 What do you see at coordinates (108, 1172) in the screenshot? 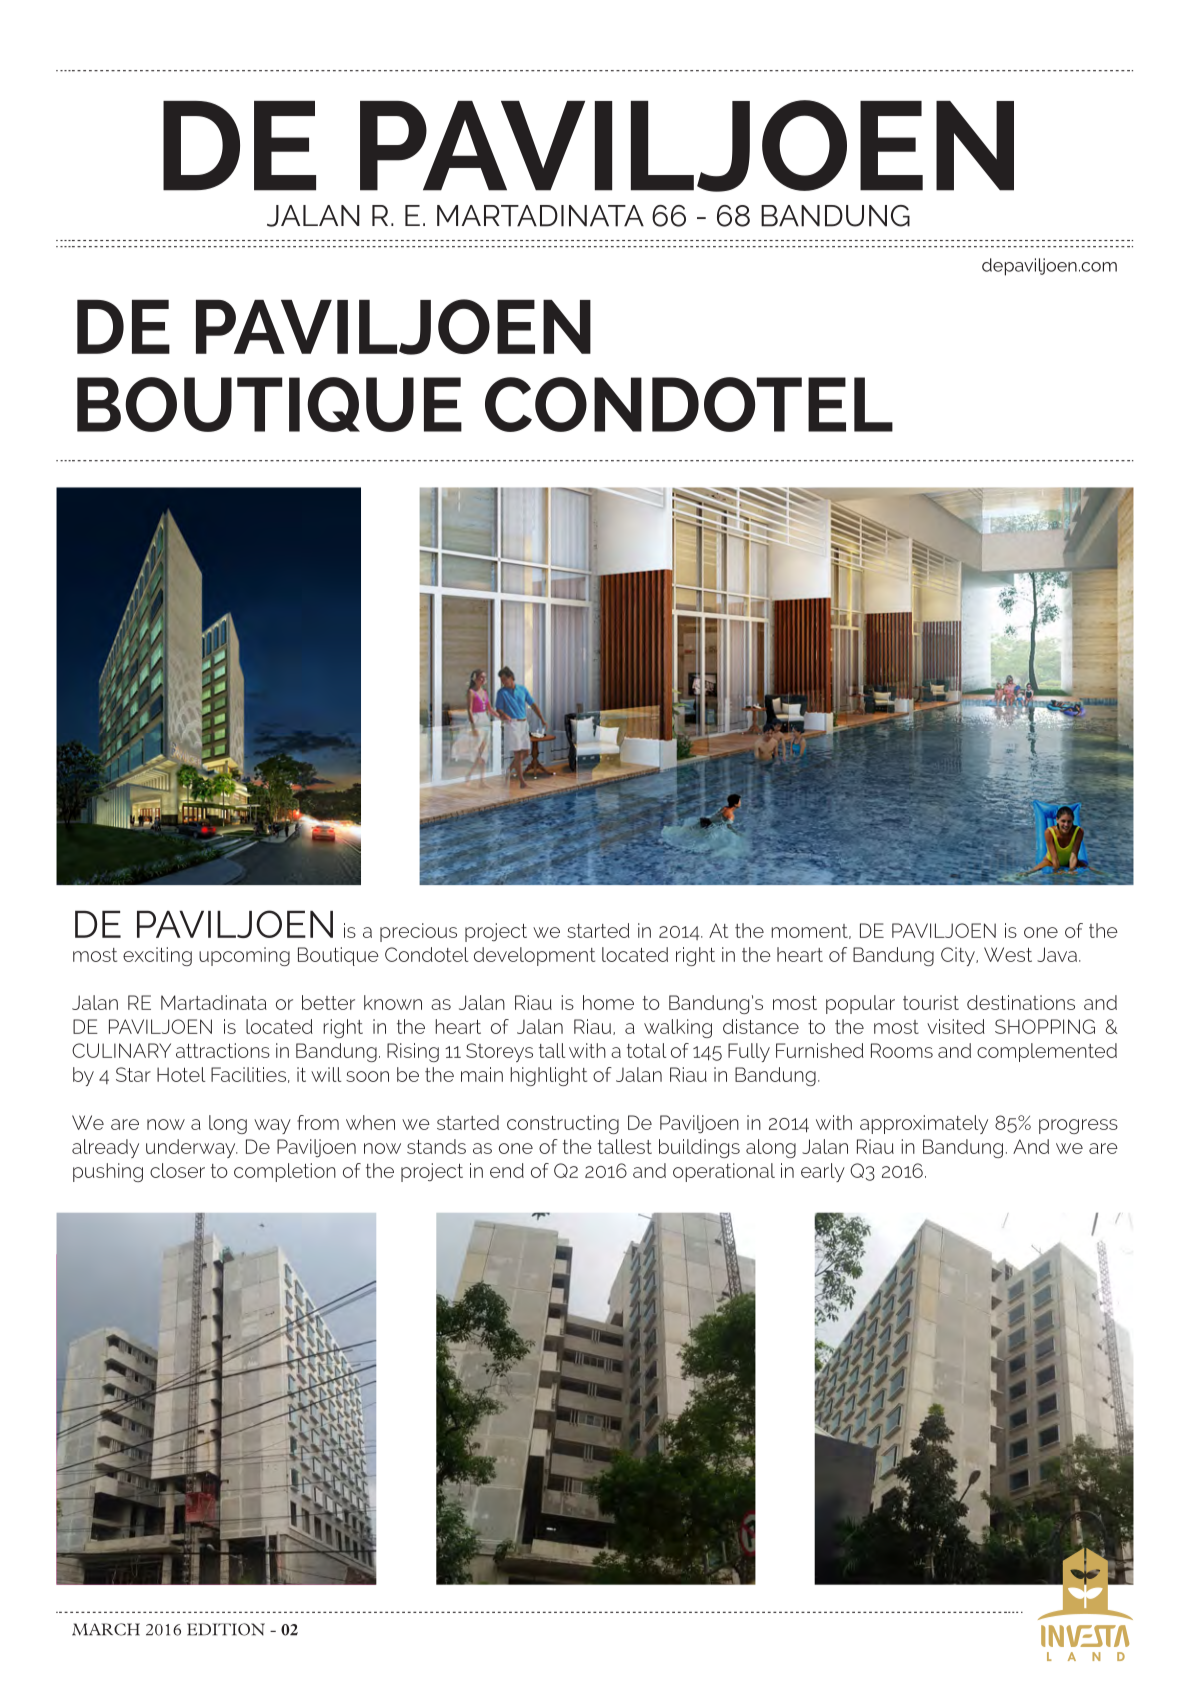
I see `pushing` at bounding box center [108, 1172].
